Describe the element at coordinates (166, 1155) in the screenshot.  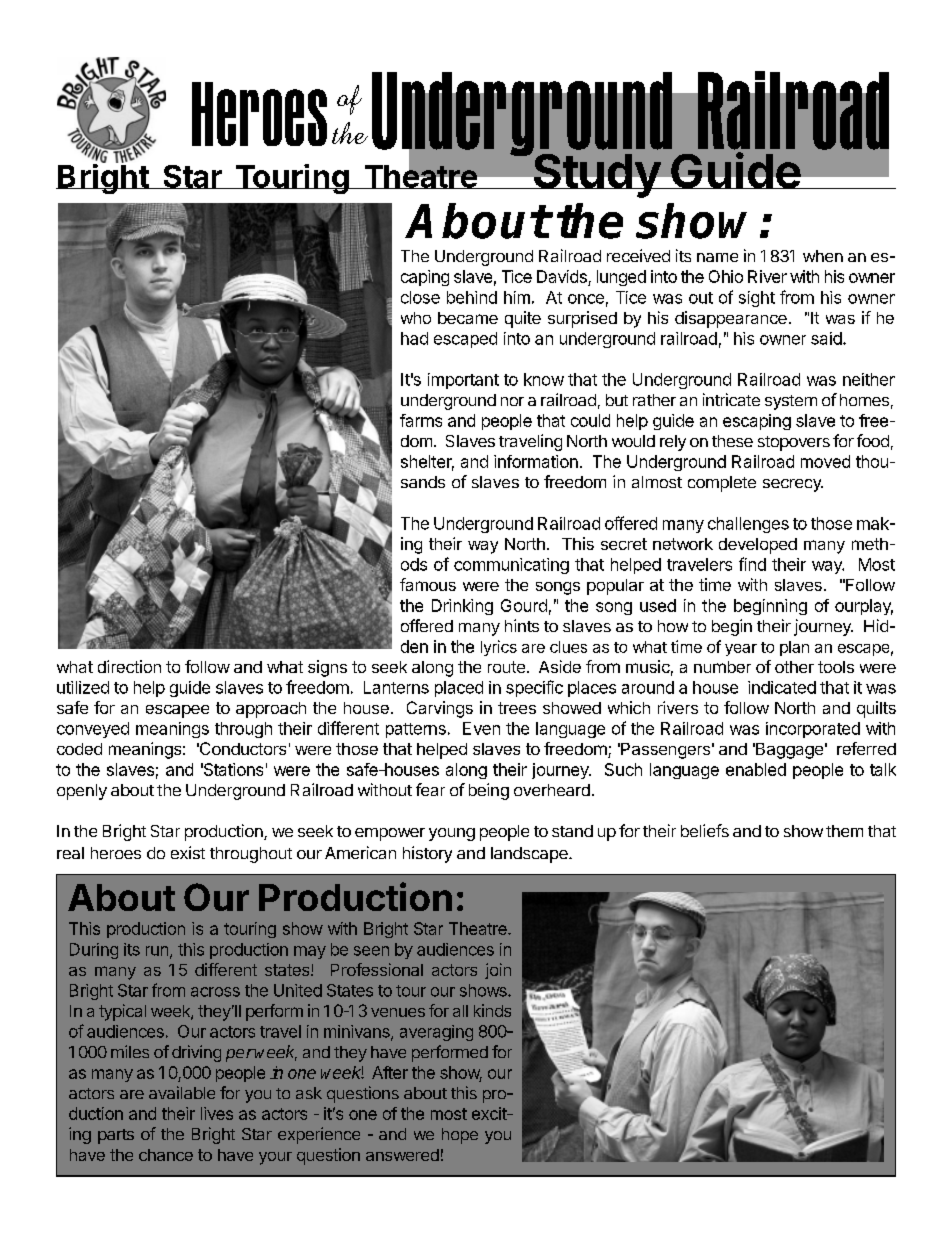
I see `chance` at that location.
